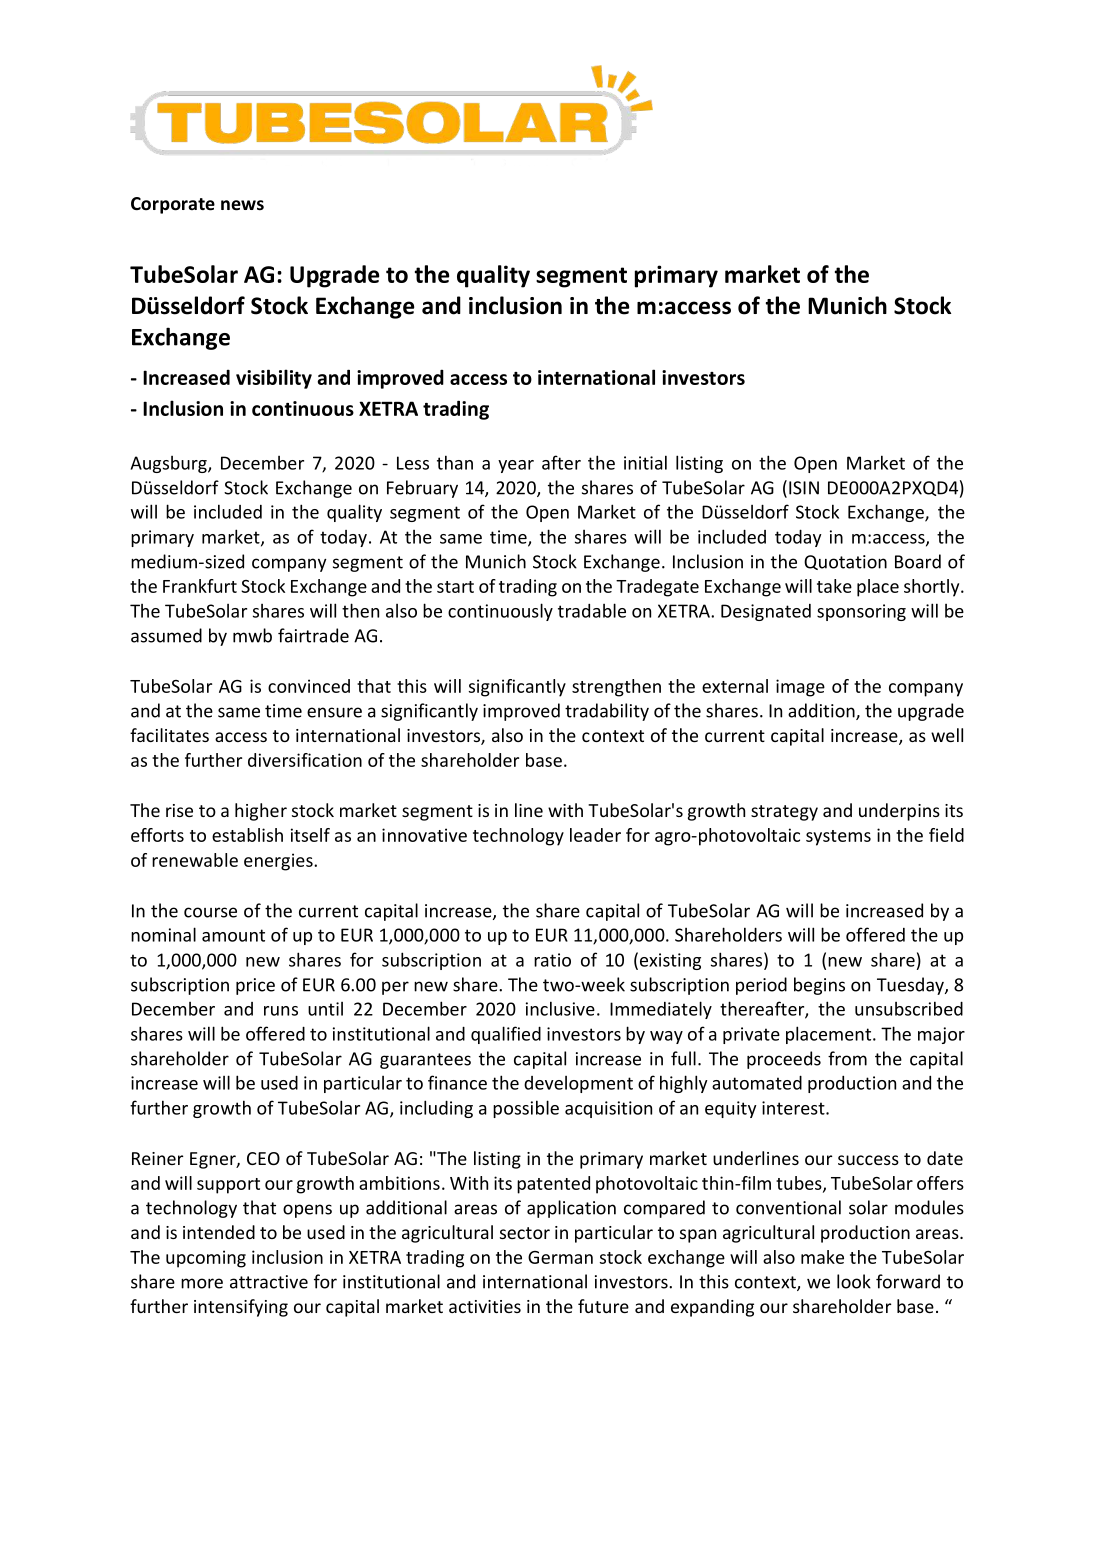  What do you see at coordinates (242, 205) in the image?
I see `news` at bounding box center [242, 205].
